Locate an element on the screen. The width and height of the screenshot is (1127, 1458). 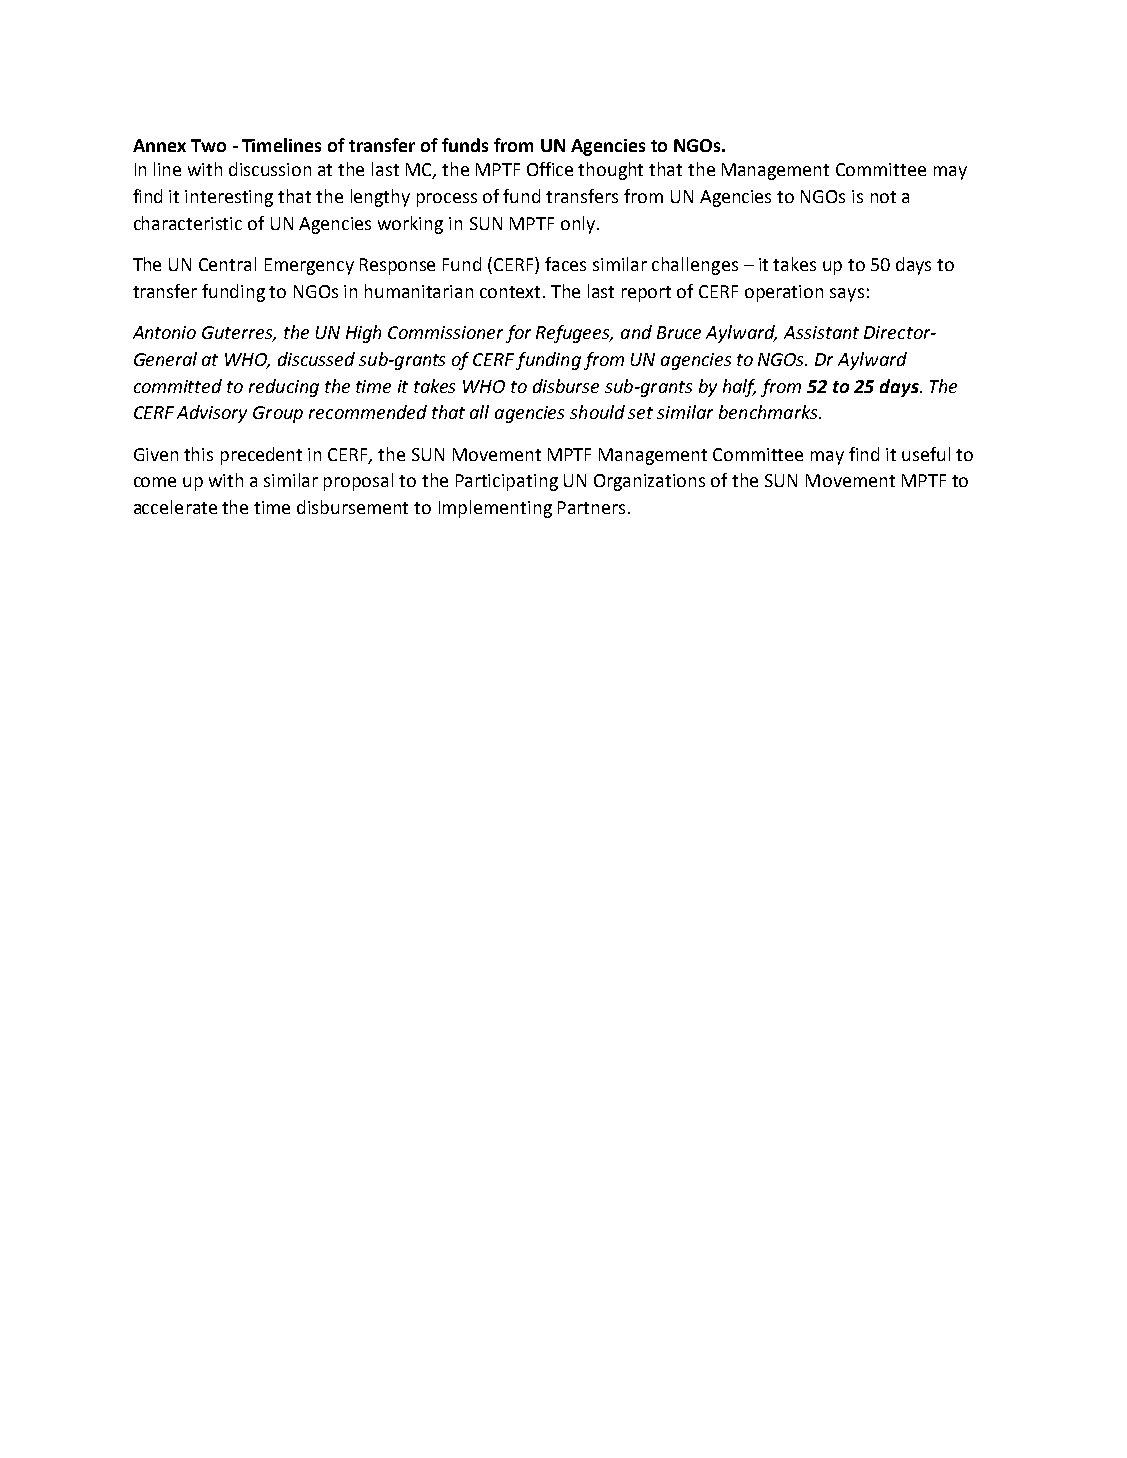
accelerate is located at coordinates (175, 507).
